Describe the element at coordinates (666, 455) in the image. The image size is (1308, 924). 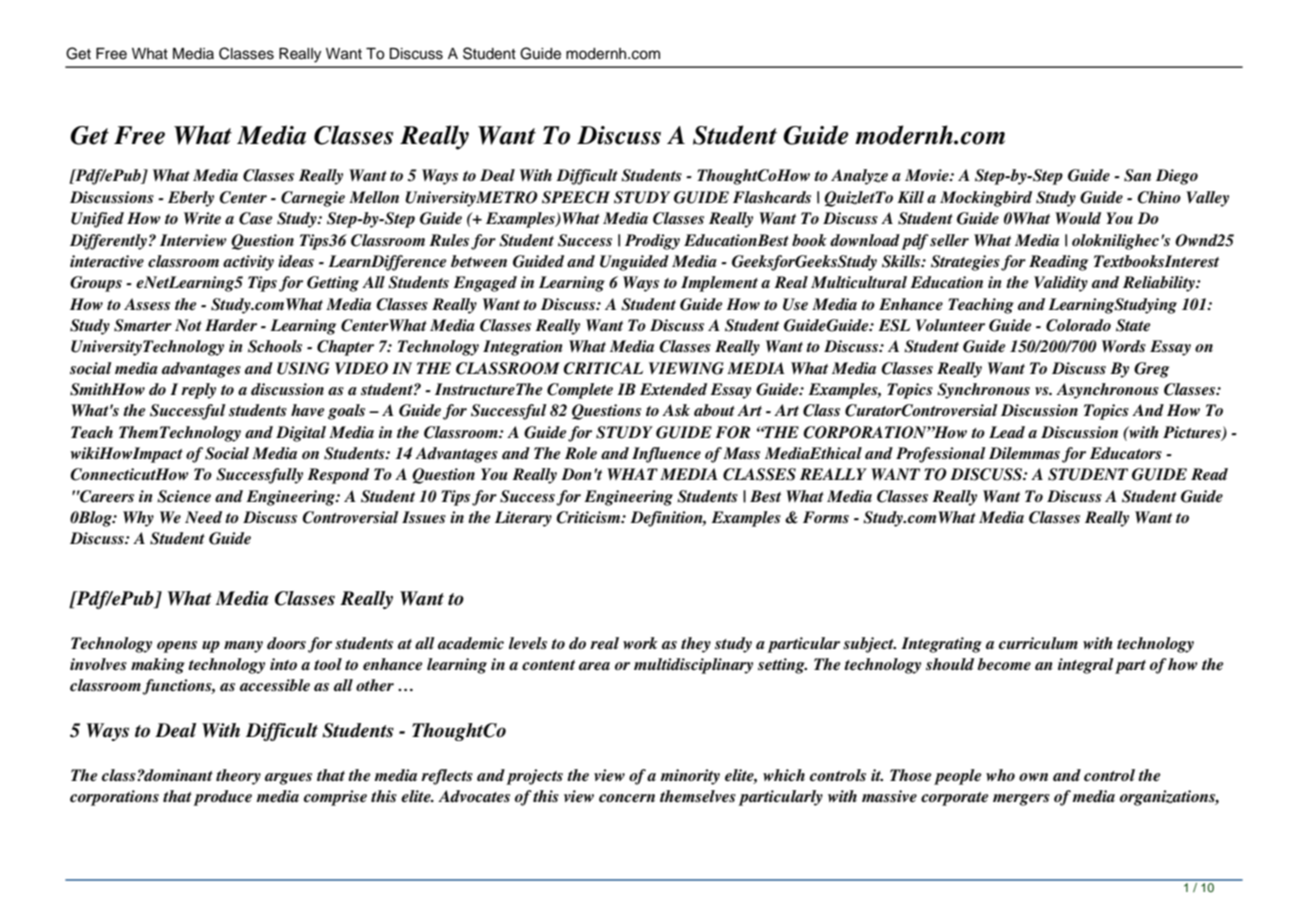
I see `Influence` at that location.
